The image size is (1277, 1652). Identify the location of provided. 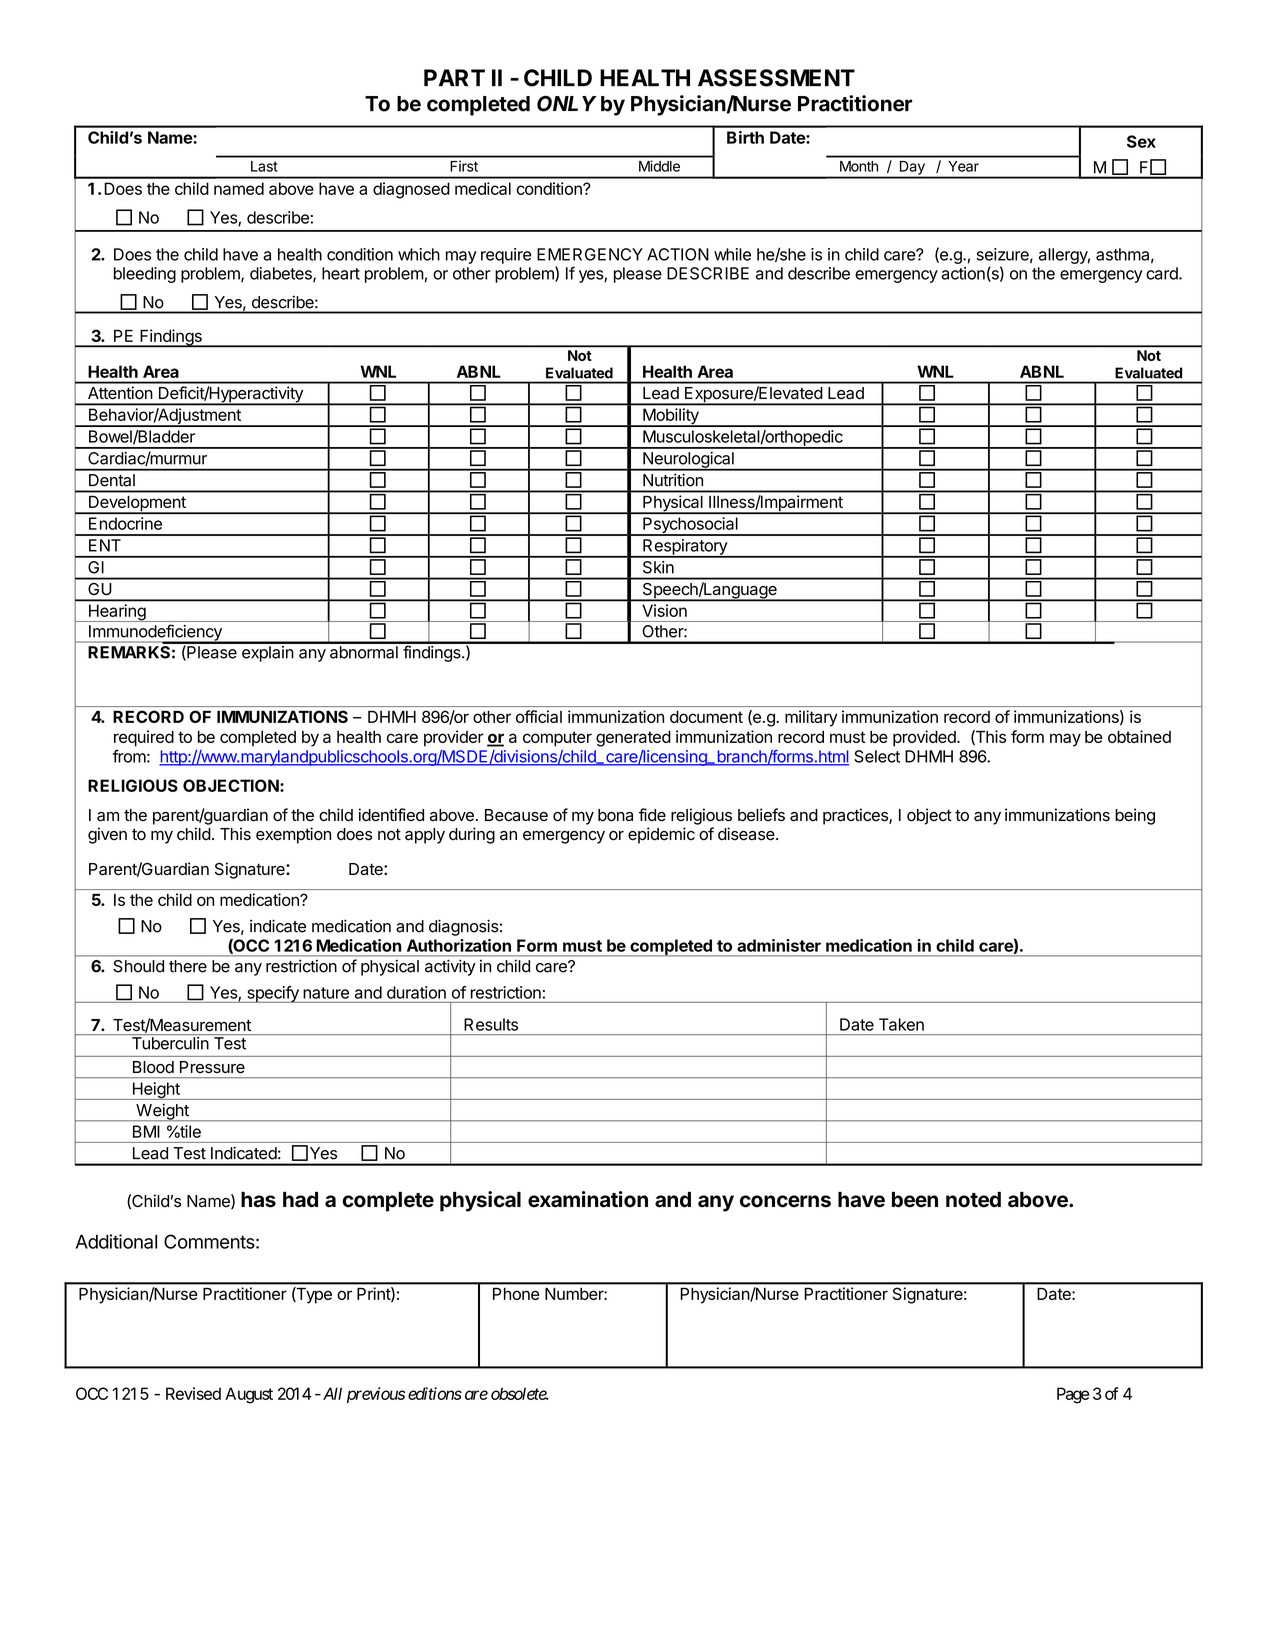
(925, 738).
